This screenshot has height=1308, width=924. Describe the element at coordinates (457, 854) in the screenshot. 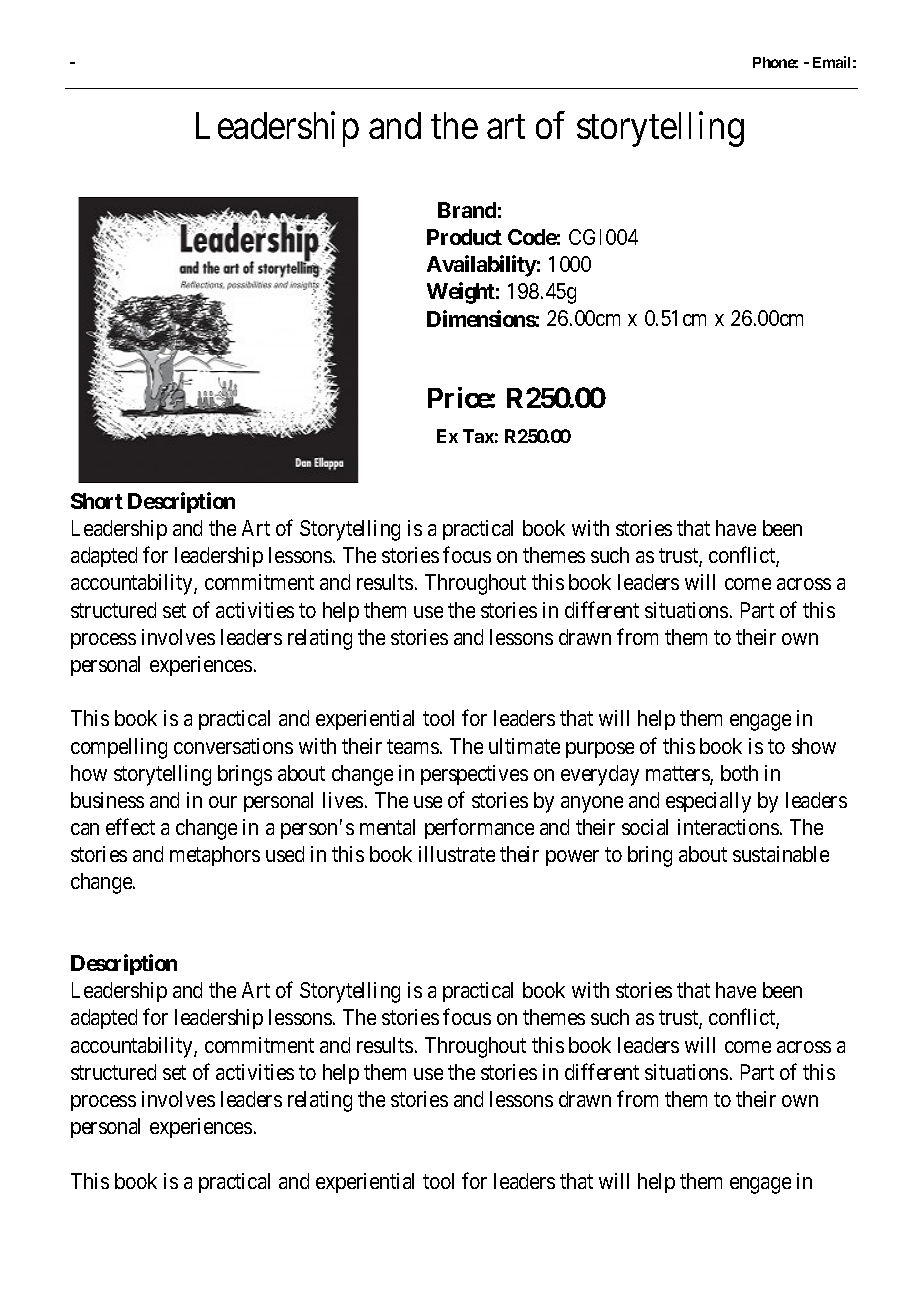

I see `illustrate` at that location.
